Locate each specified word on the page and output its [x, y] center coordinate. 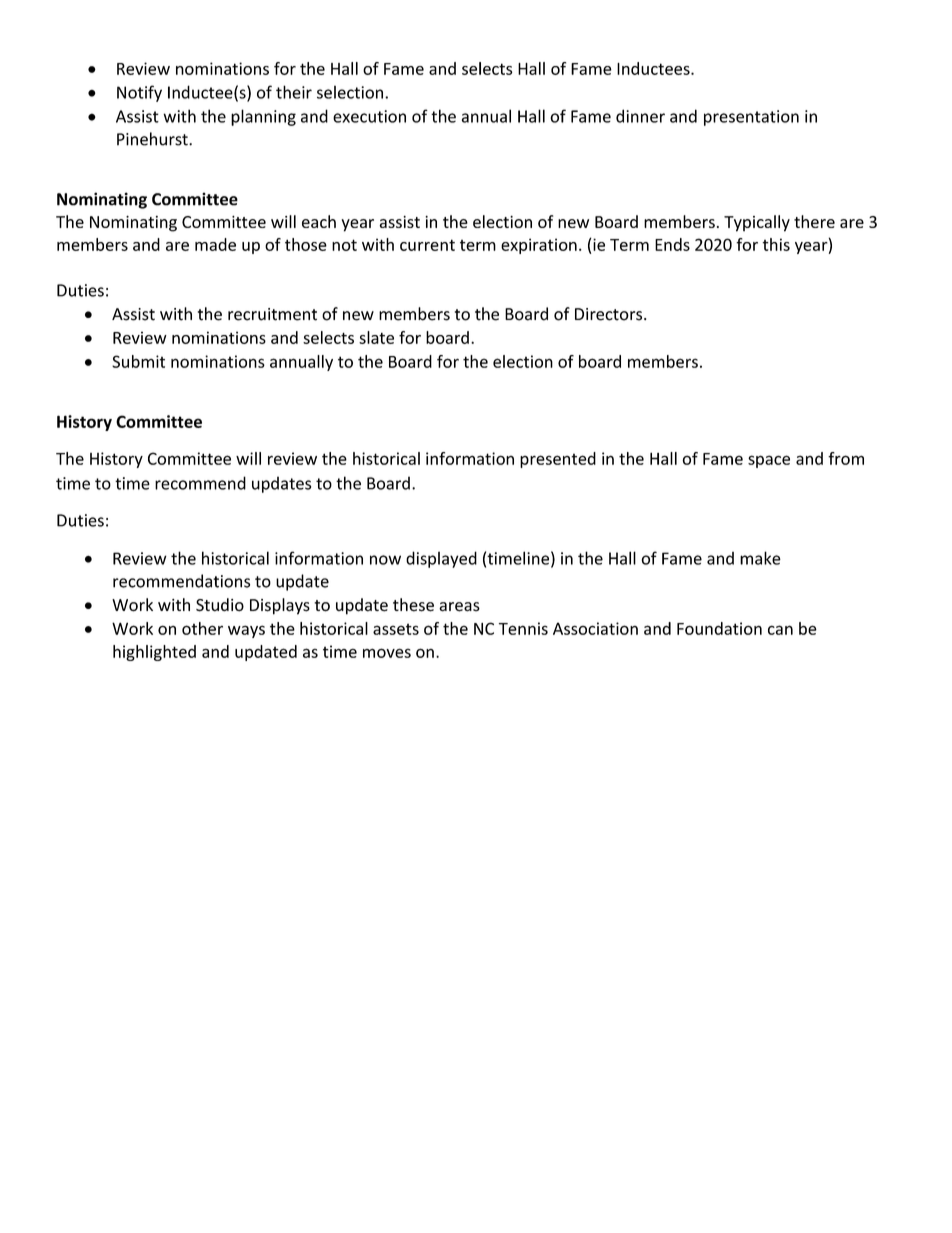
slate [376, 337]
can [780, 630]
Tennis [523, 628]
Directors [610, 314]
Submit [138, 361]
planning [263, 117]
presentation [751, 118]
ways [246, 631]
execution [369, 116]
